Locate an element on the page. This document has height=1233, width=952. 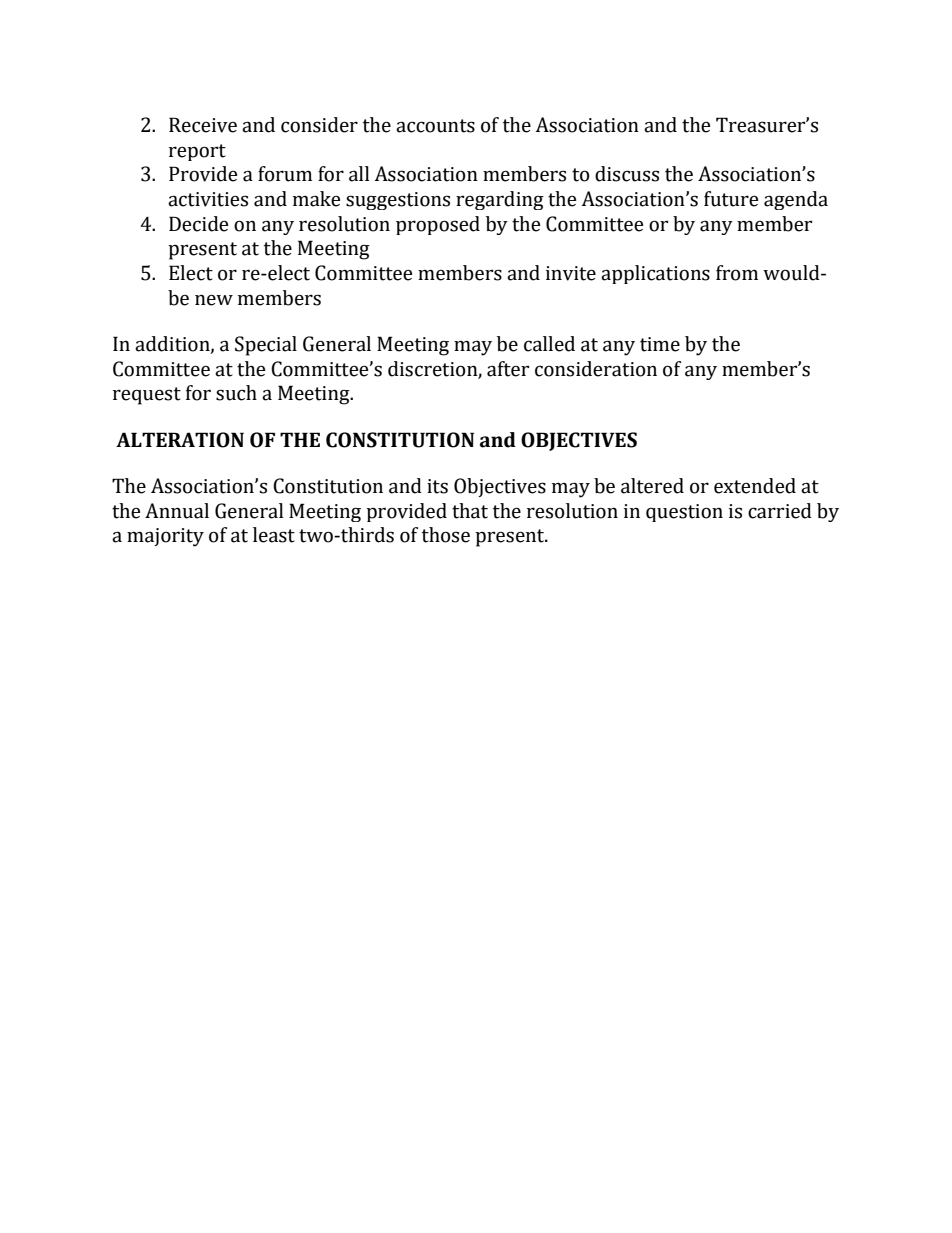
extended is located at coordinates (755, 486).
